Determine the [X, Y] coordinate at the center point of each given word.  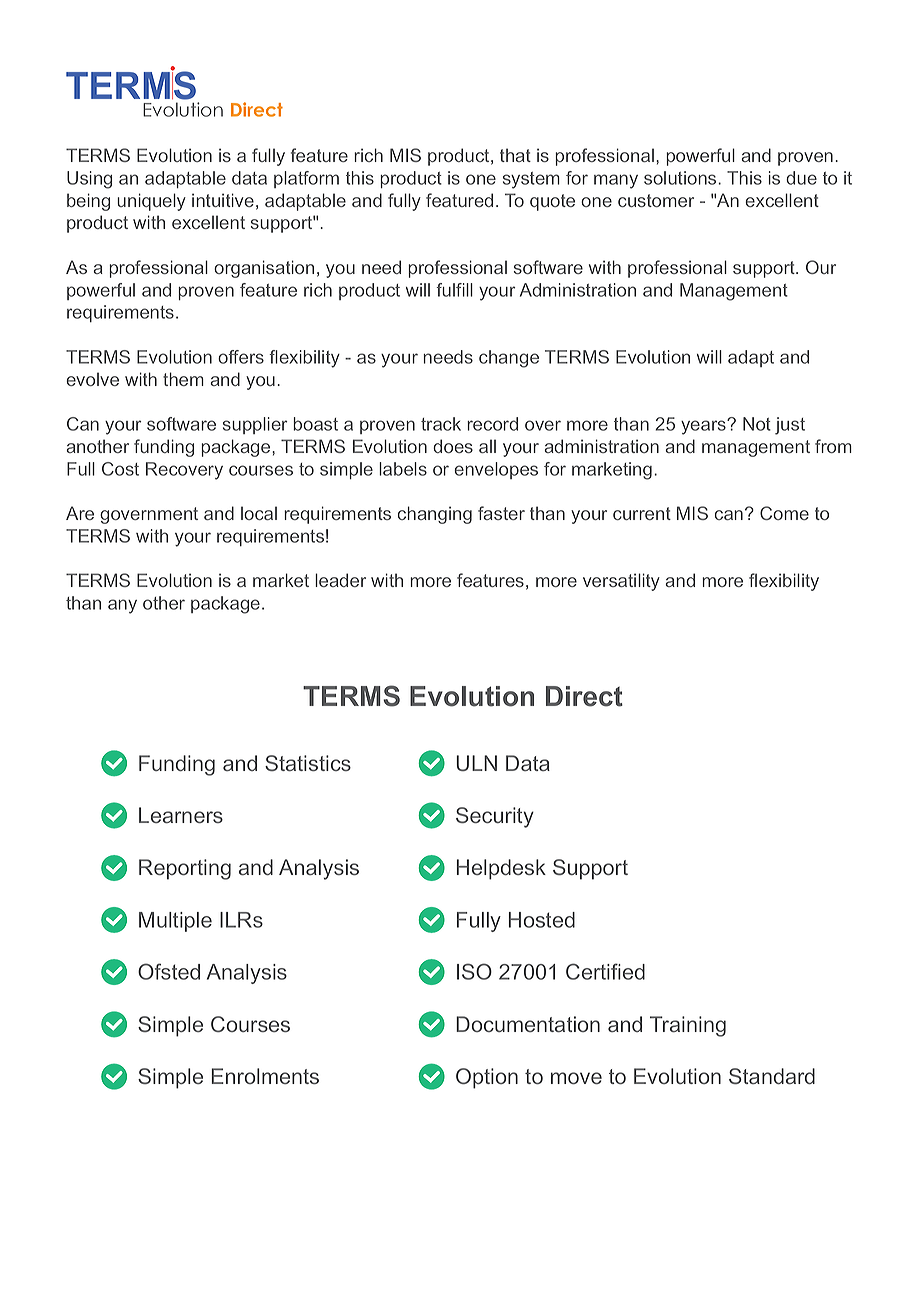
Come [784, 513]
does [453, 446]
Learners [181, 815]
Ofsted [169, 971]
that [515, 155]
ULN [476, 763]
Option [487, 1078]
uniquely [151, 202]
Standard [772, 1076]
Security [495, 817]
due [801, 178]
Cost [120, 469]
